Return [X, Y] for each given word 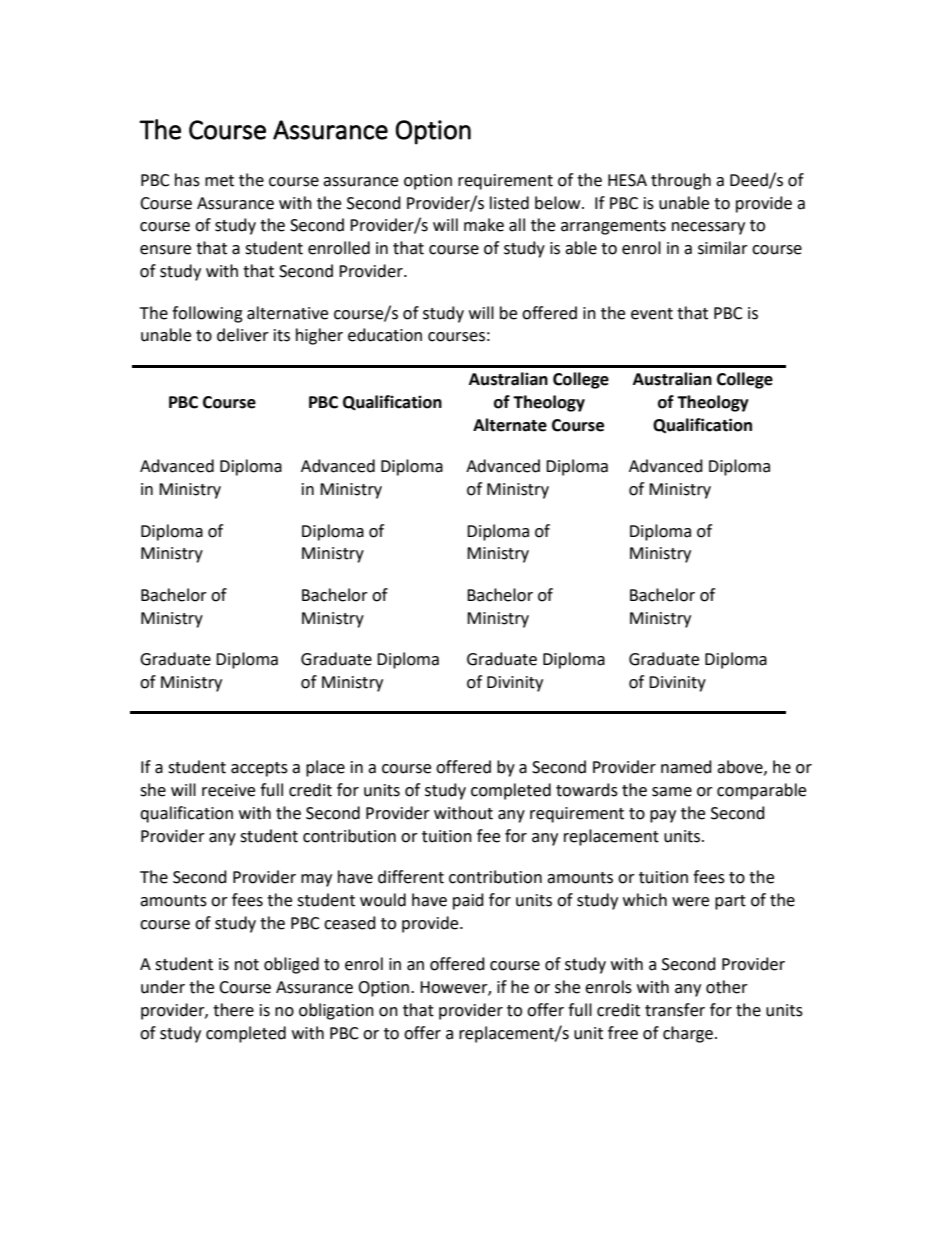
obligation [336, 1011]
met [219, 181]
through [681, 181]
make [484, 225]
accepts [259, 769]
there [233, 1010]
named [686, 767]
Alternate [510, 425]
